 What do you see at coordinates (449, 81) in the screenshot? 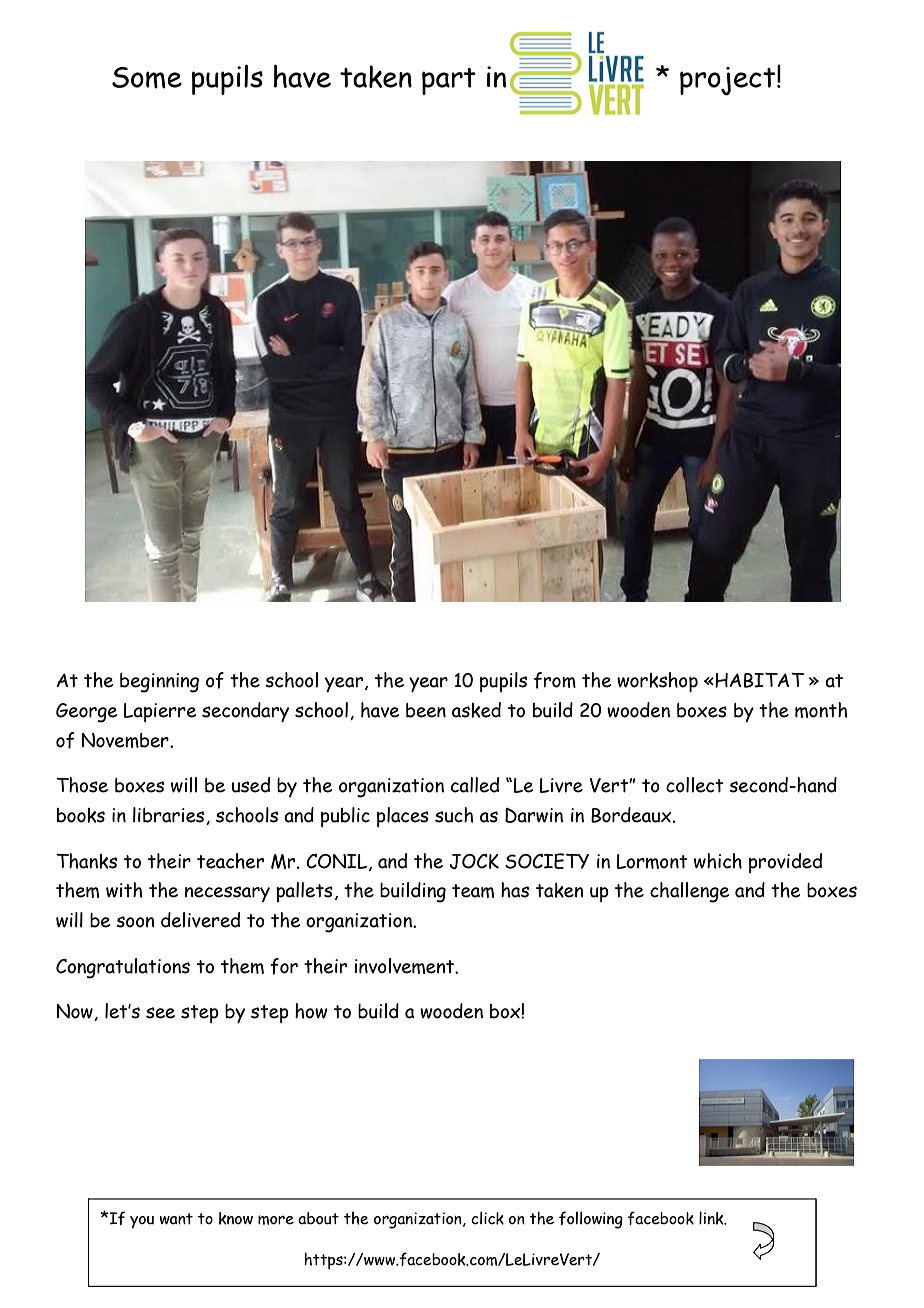
I see `part` at bounding box center [449, 81].
